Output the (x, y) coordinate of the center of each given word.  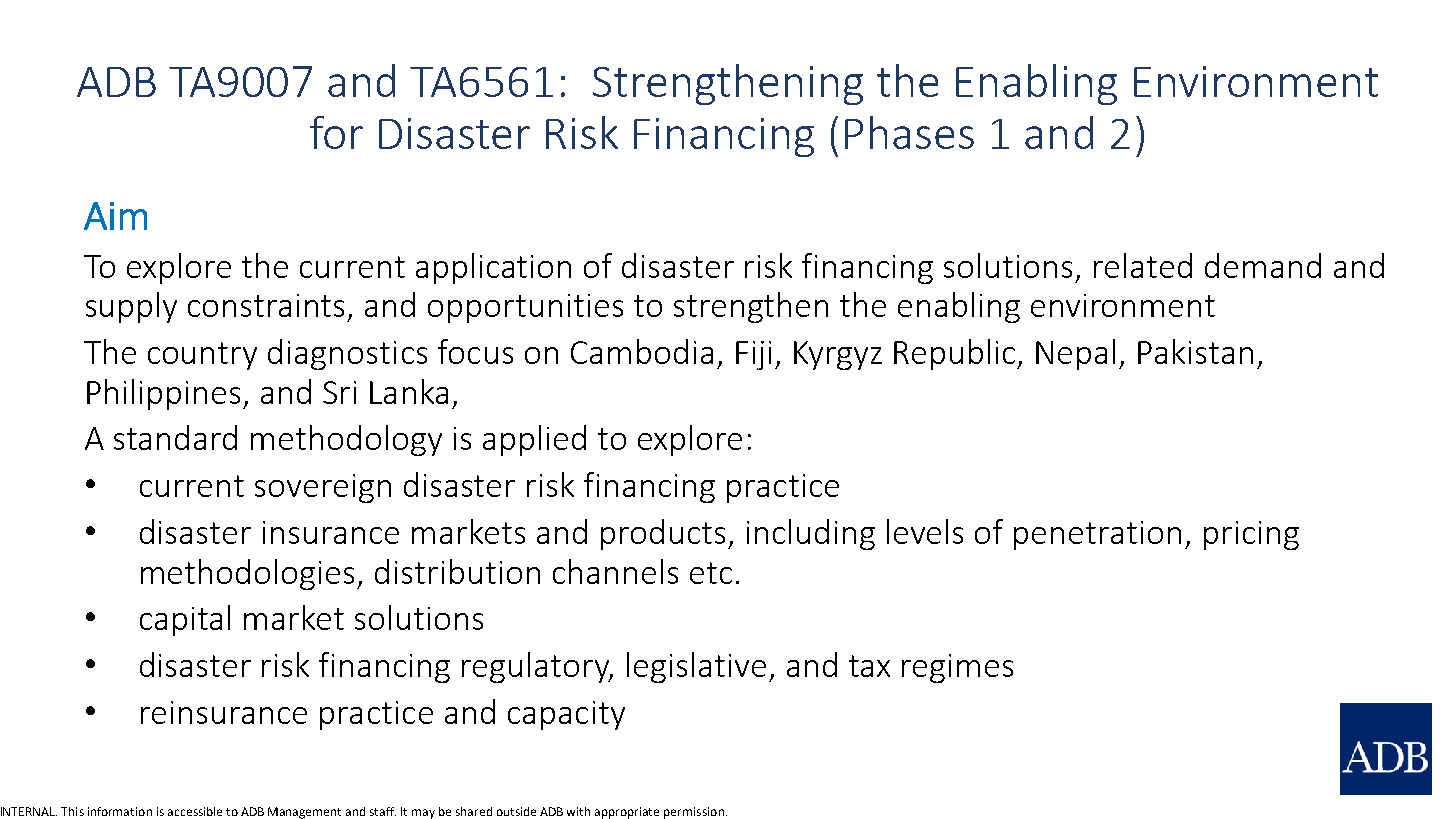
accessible (195, 811)
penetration (1097, 535)
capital (185, 620)
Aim (115, 216)
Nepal (1075, 354)
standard (175, 437)
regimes (957, 668)
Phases (909, 132)
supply (131, 307)
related (1143, 265)
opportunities (525, 308)
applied (534, 440)
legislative (696, 667)
